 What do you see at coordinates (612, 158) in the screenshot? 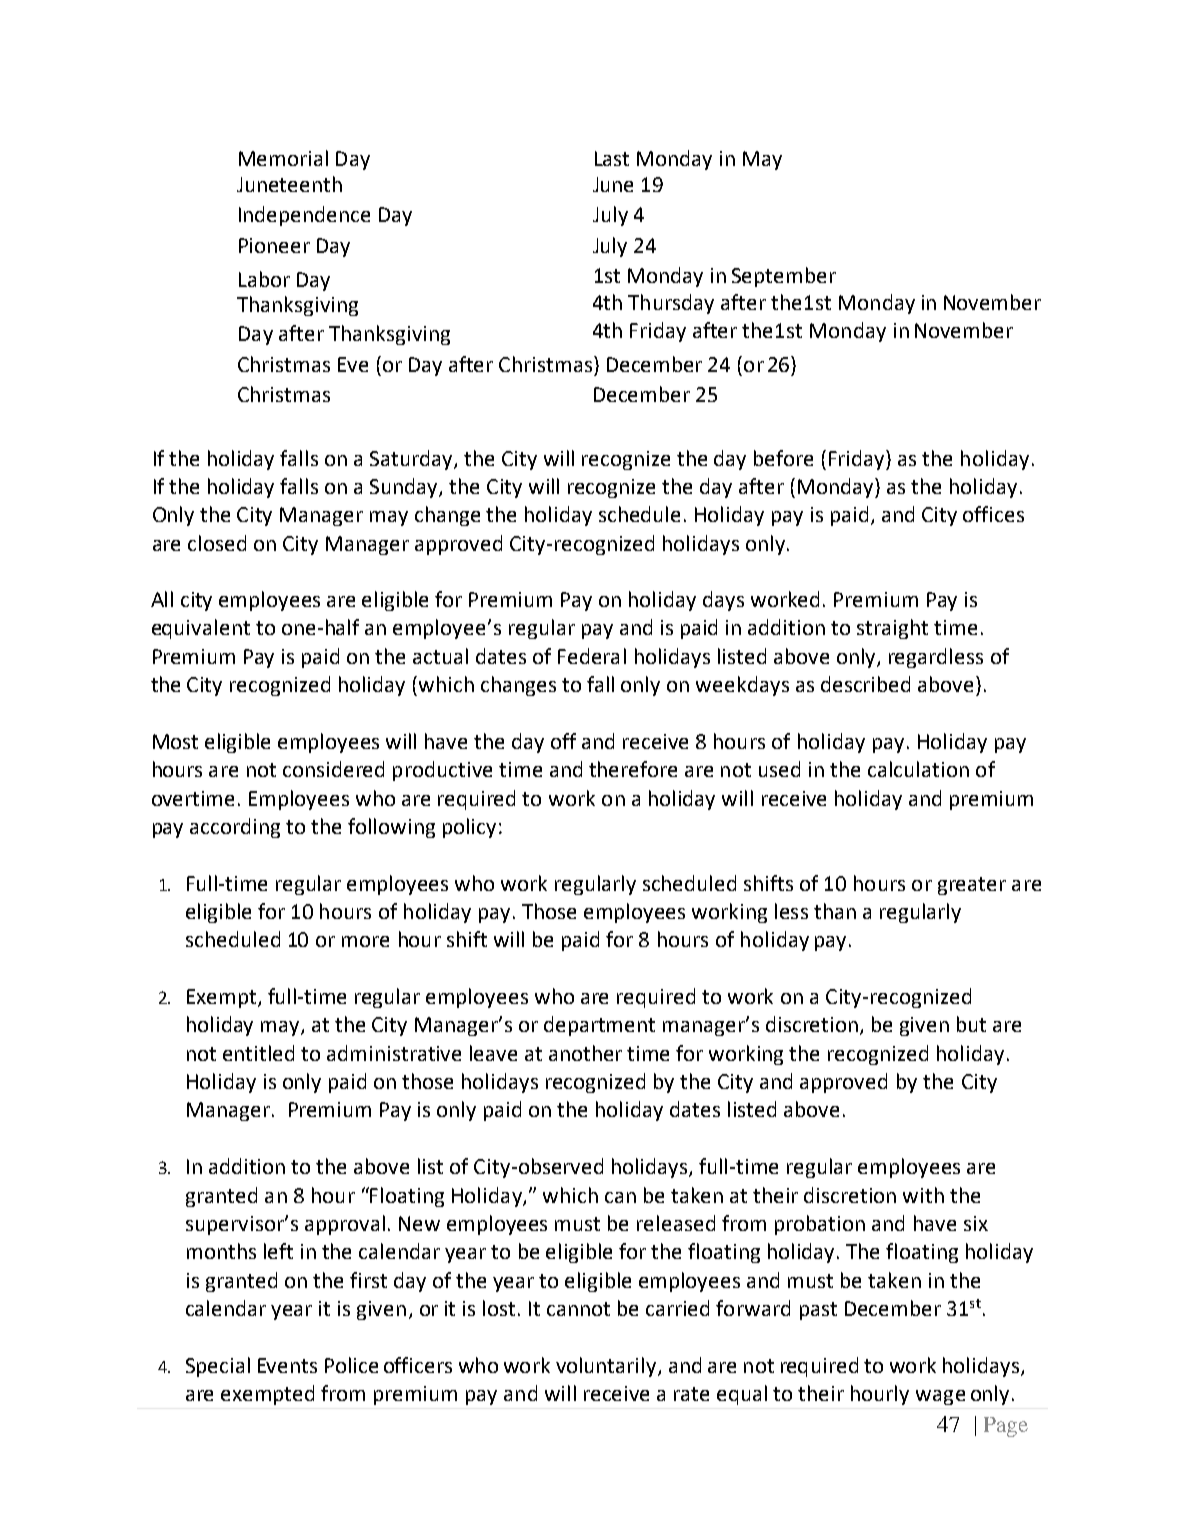
I see `Last` at bounding box center [612, 158].
